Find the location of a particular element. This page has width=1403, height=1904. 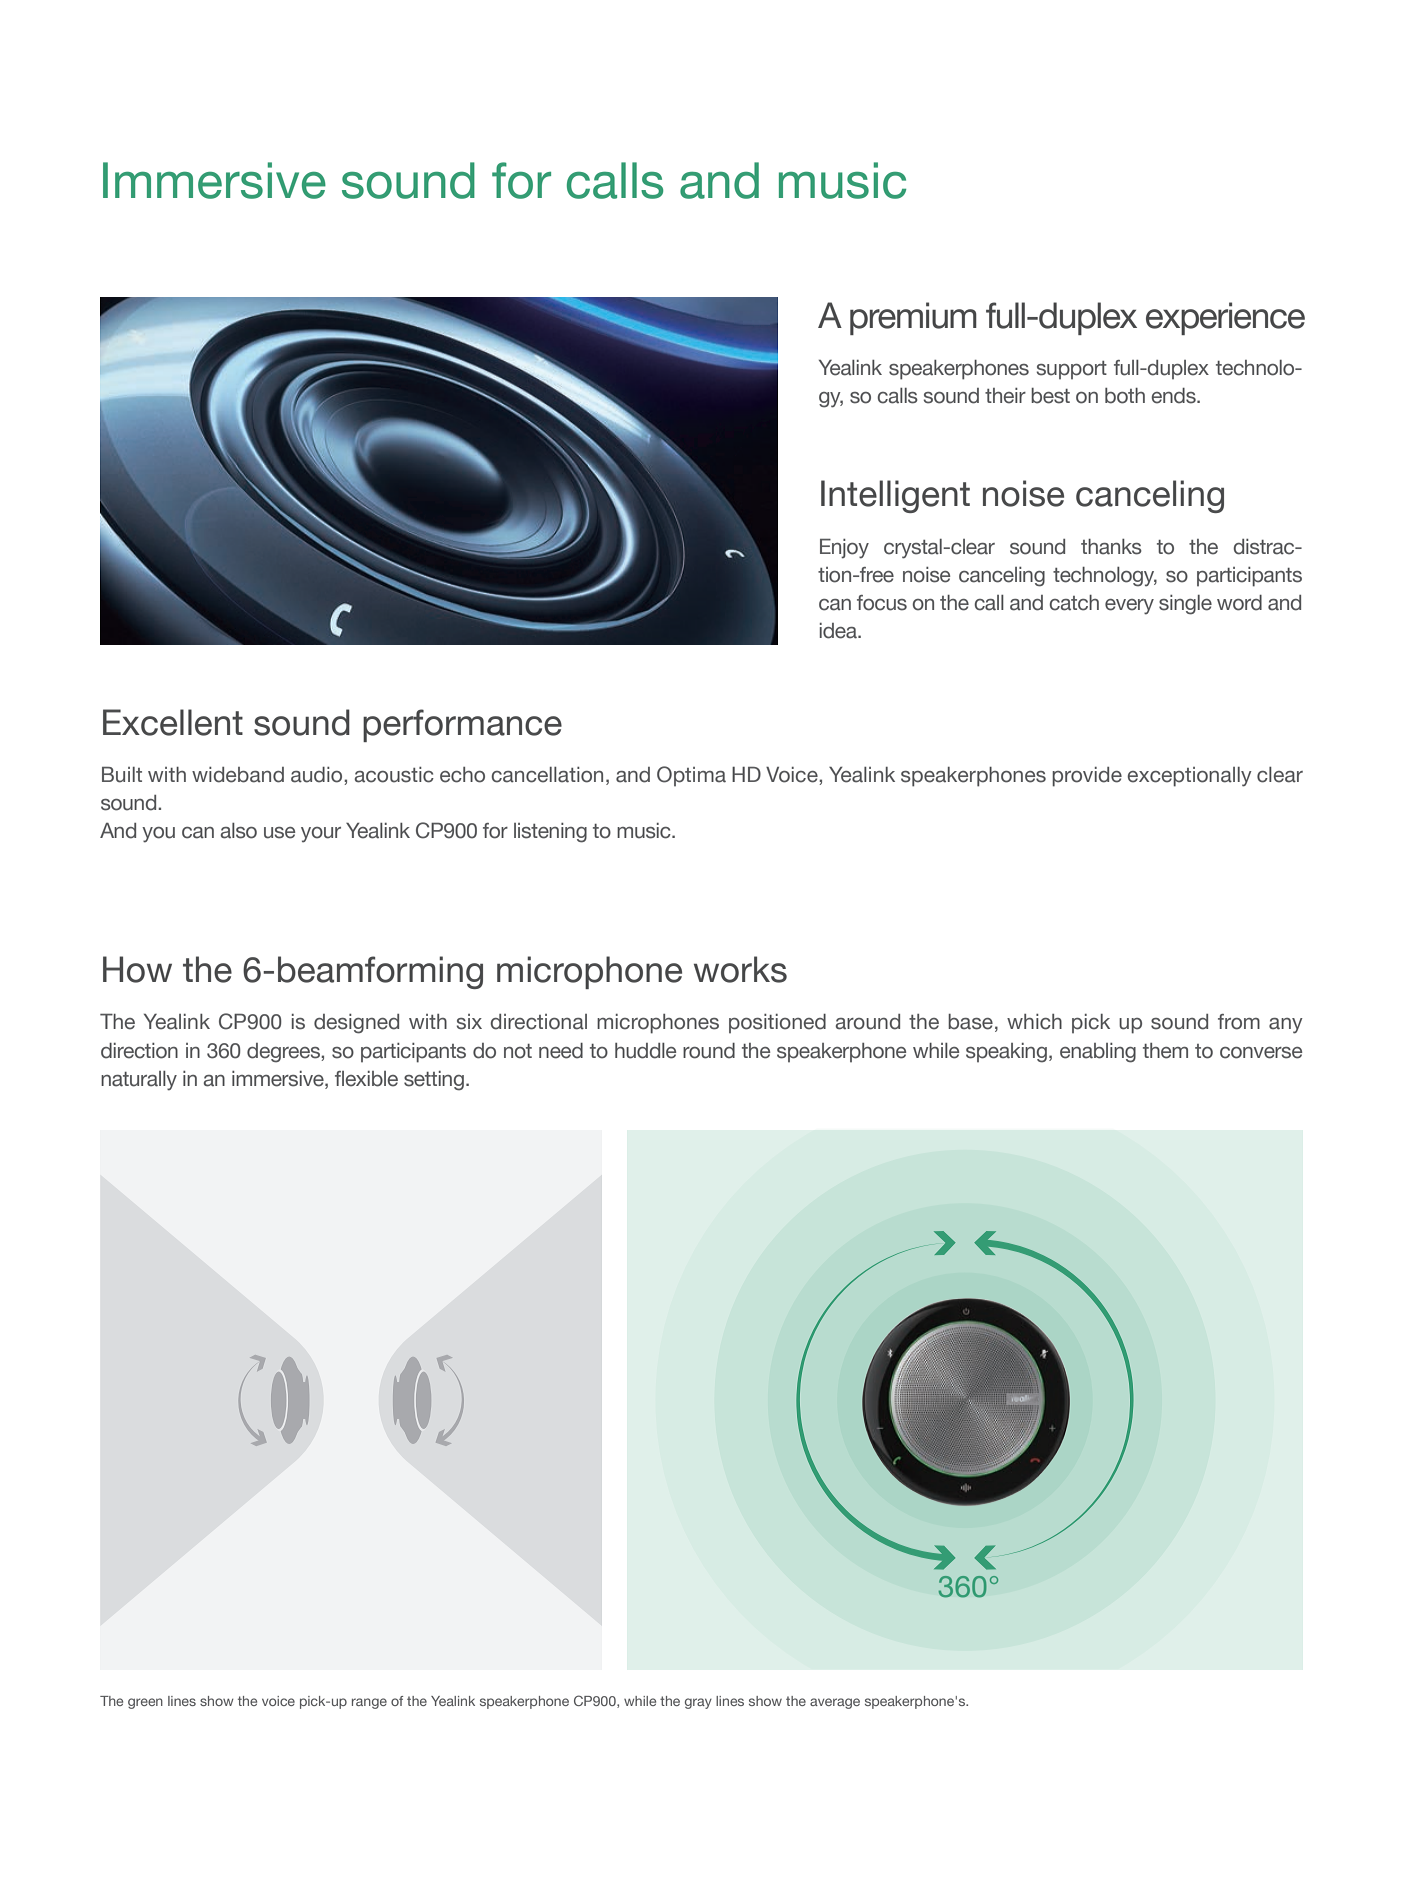

them is located at coordinates (1165, 1051).
